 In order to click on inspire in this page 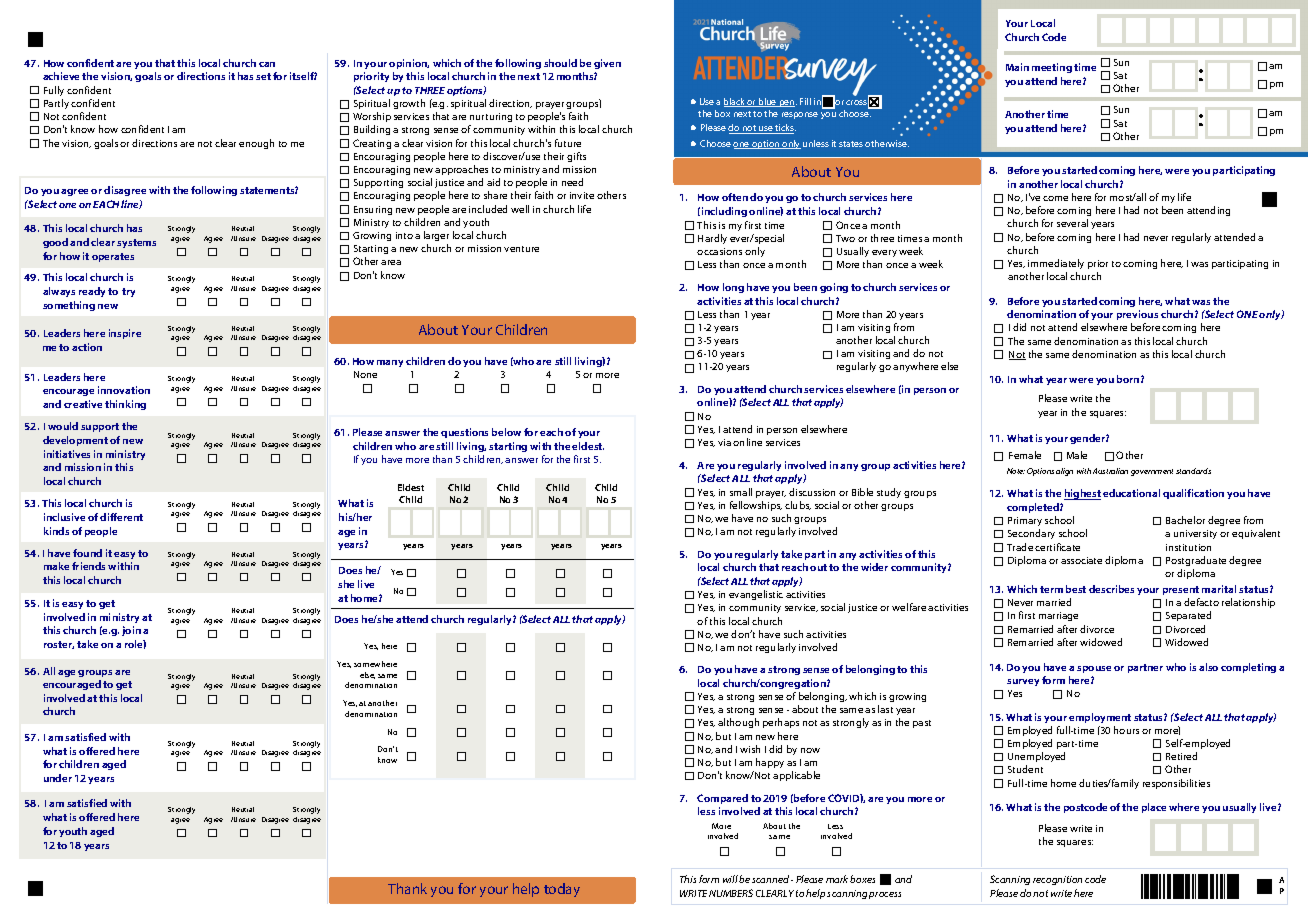, I will do `click(125, 334)`.
